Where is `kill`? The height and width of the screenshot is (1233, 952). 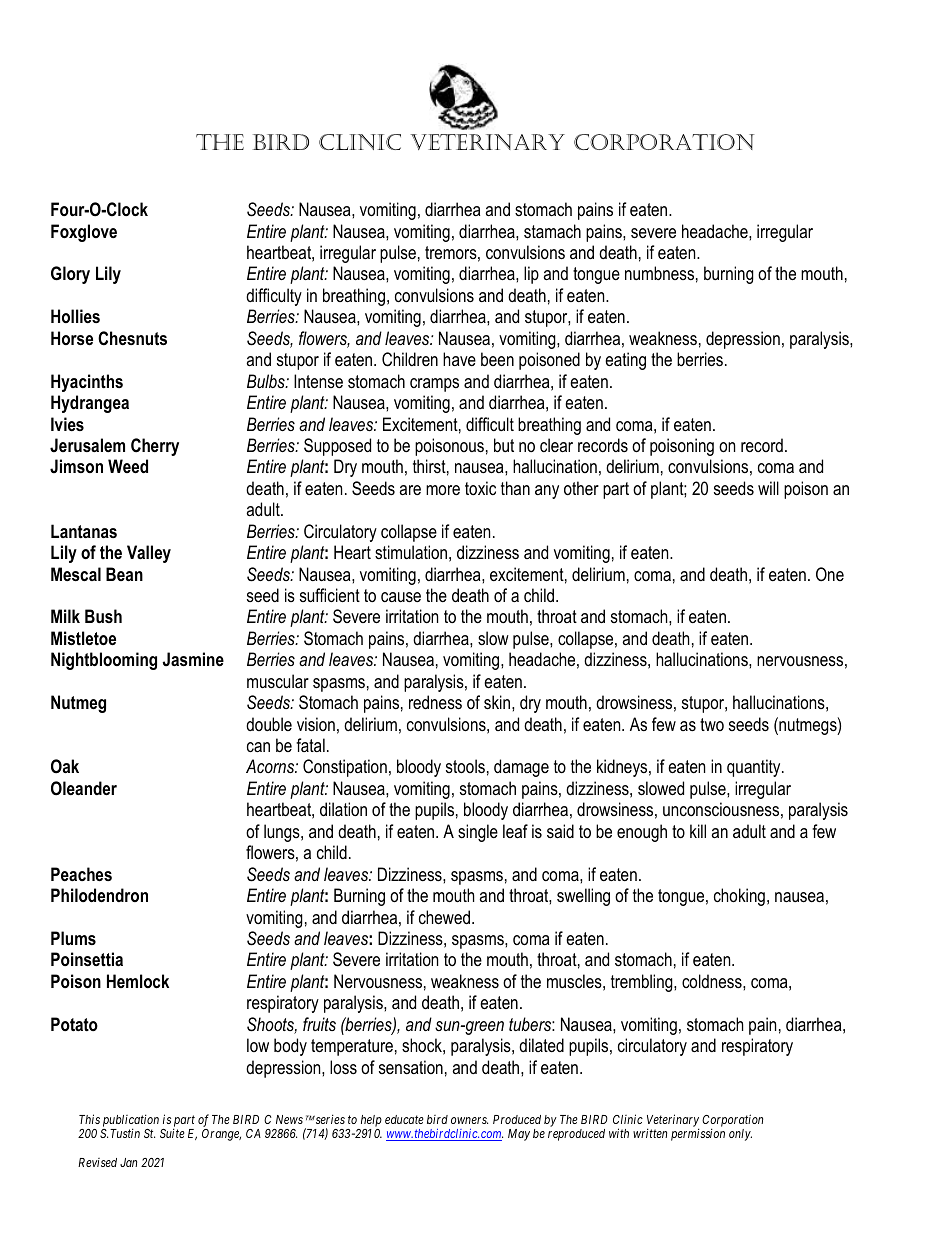 kill is located at coordinates (698, 831).
